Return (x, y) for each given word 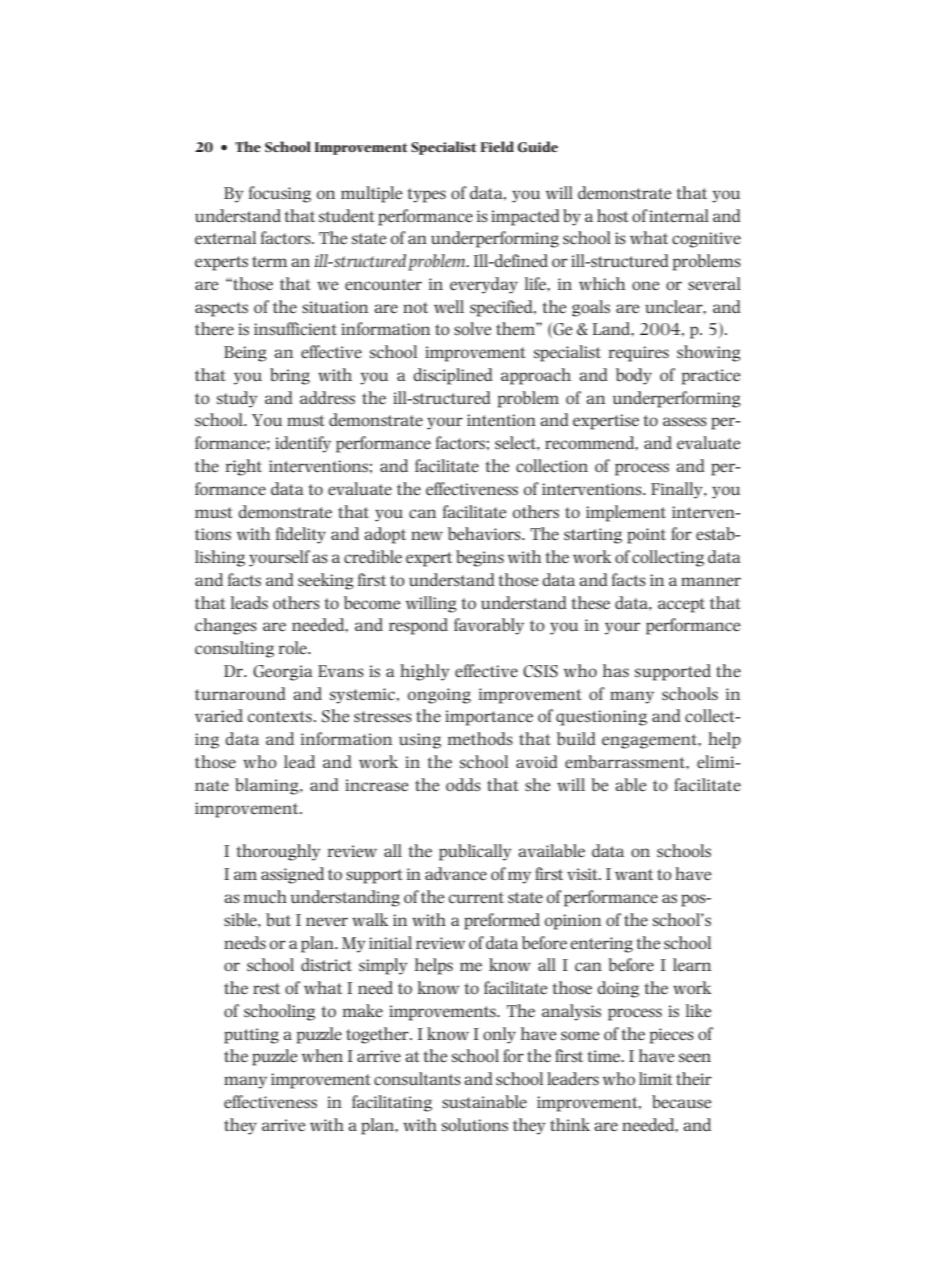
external (225, 237)
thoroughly (278, 852)
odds (463, 784)
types (427, 195)
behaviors (485, 534)
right (244, 467)
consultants (417, 1079)
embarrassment (626, 762)
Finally (678, 490)
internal (679, 215)
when (322, 1055)
